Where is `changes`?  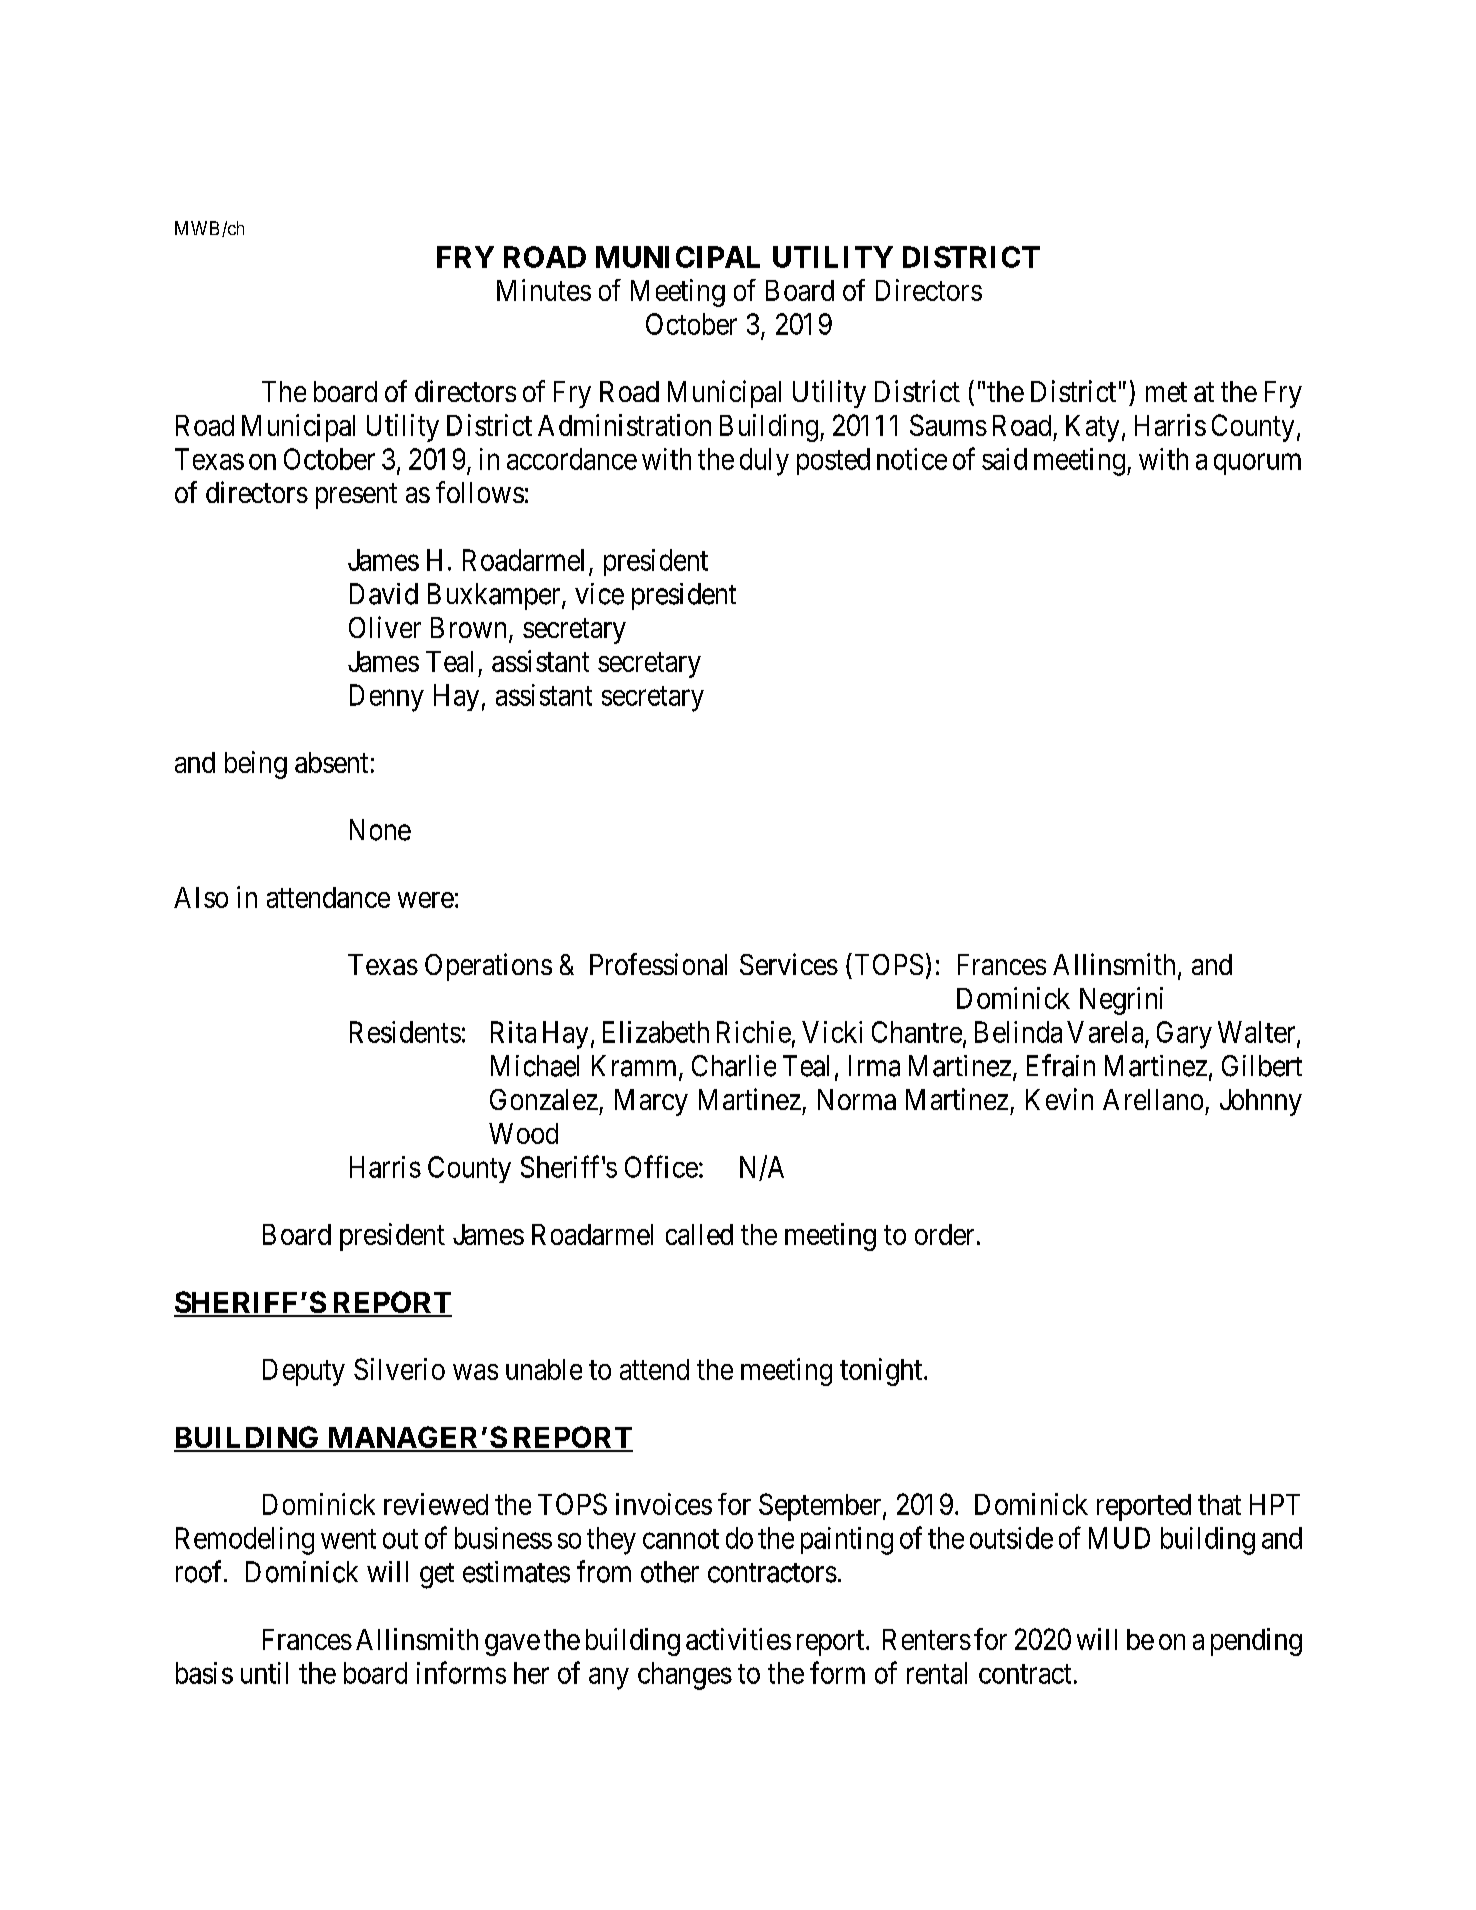
changes is located at coordinates (685, 1676).
